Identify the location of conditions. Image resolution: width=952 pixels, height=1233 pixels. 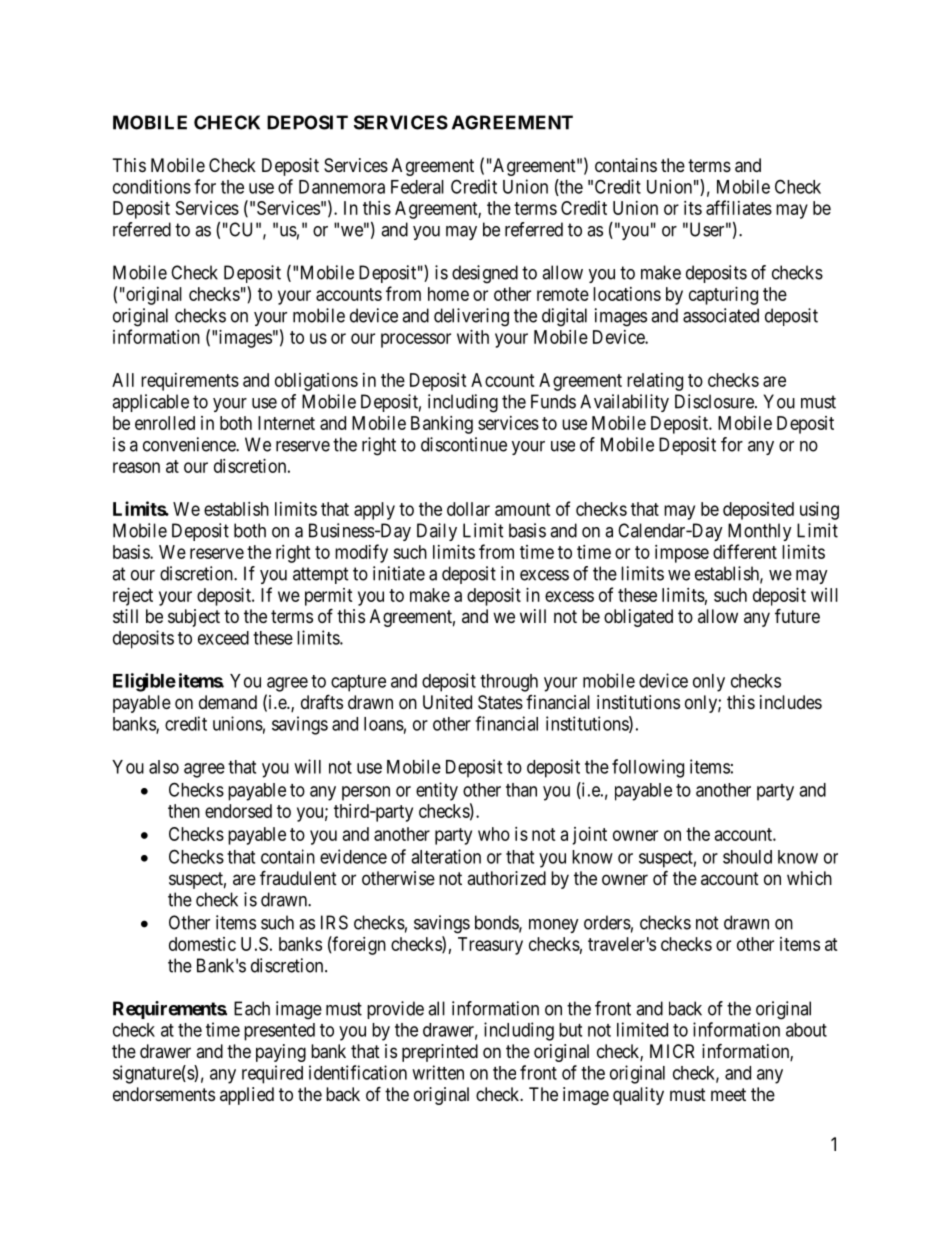
(152, 186).
